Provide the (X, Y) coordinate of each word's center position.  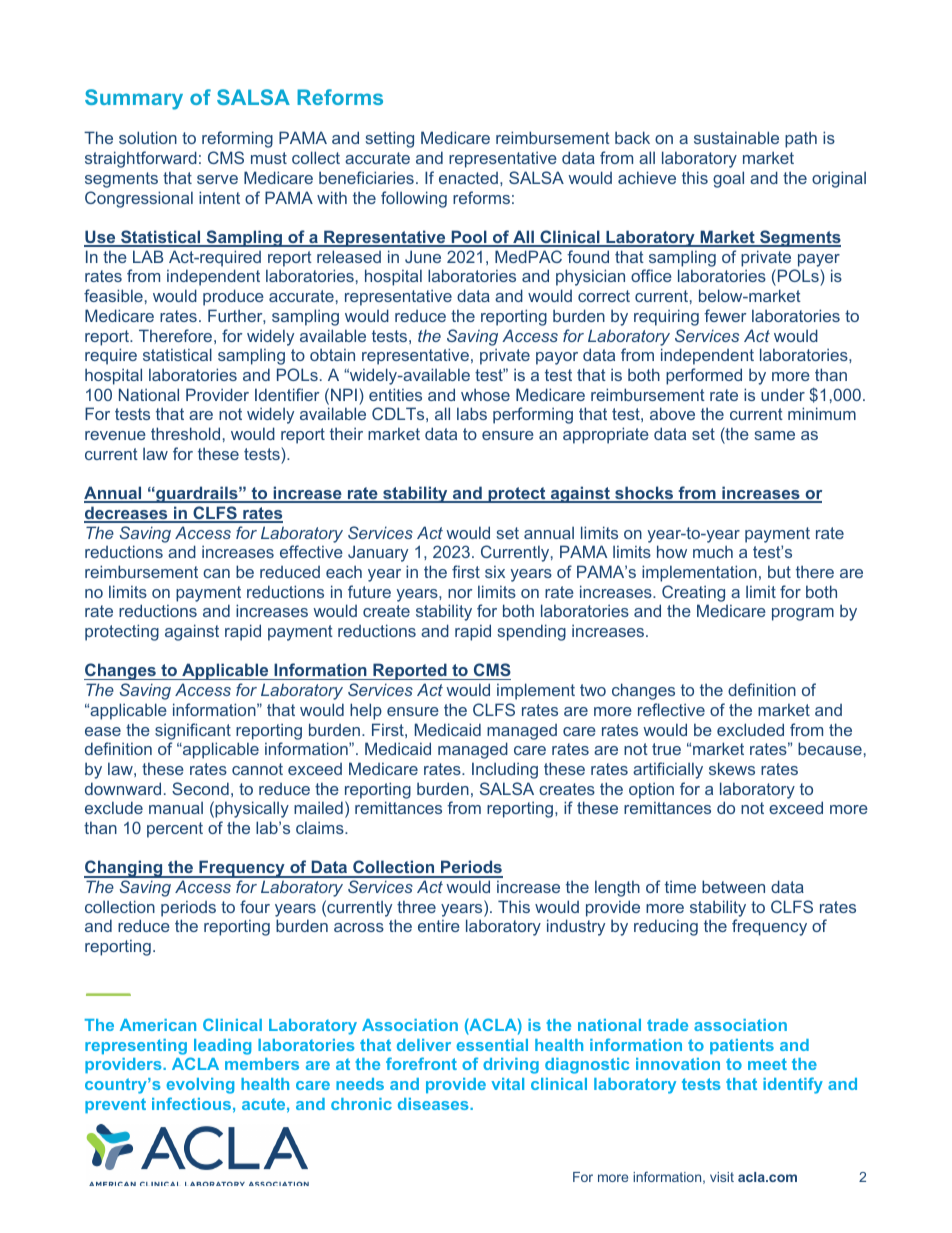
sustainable (736, 137)
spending (531, 632)
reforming (237, 139)
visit (722, 1177)
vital (507, 1084)
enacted (468, 178)
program (803, 614)
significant (193, 731)
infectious (191, 1103)
